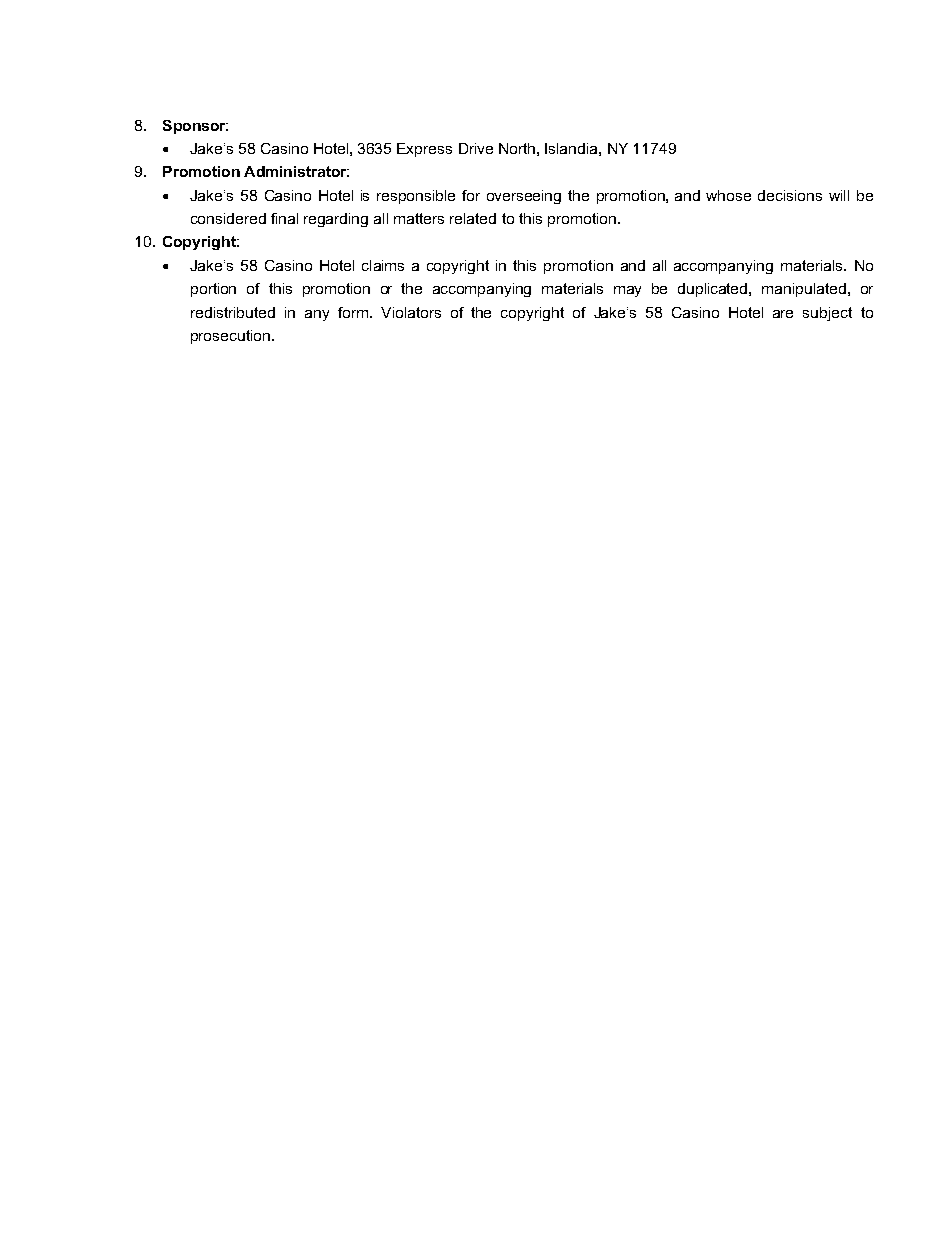  What do you see at coordinates (476, 148) in the screenshot?
I see `Drive` at bounding box center [476, 148].
